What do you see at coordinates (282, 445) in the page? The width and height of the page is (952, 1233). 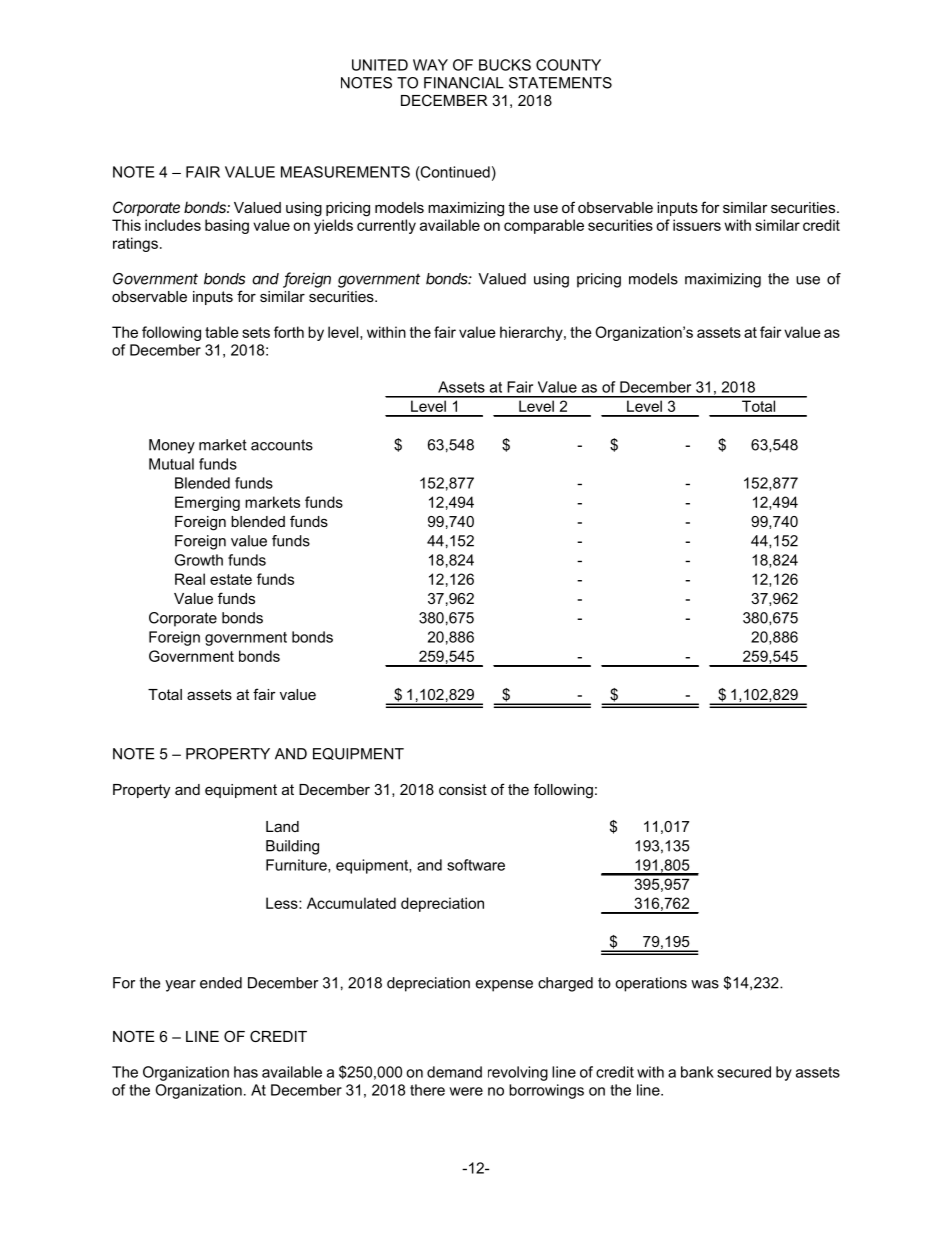 I see `accounts` at bounding box center [282, 445].
